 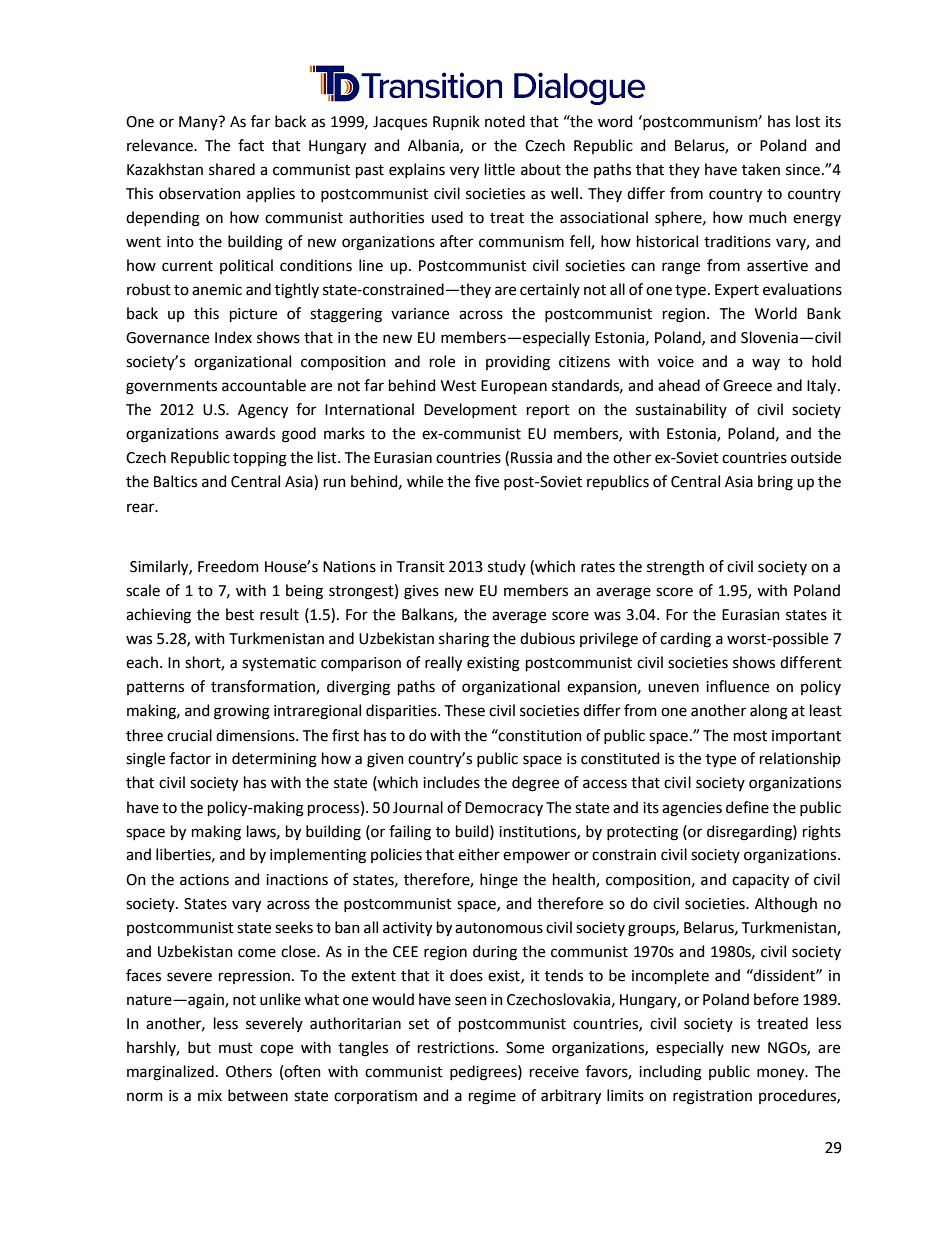 What do you see at coordinates (232, 169) in the screenshot?
I see `shared` at bounding box center [232, 169].
